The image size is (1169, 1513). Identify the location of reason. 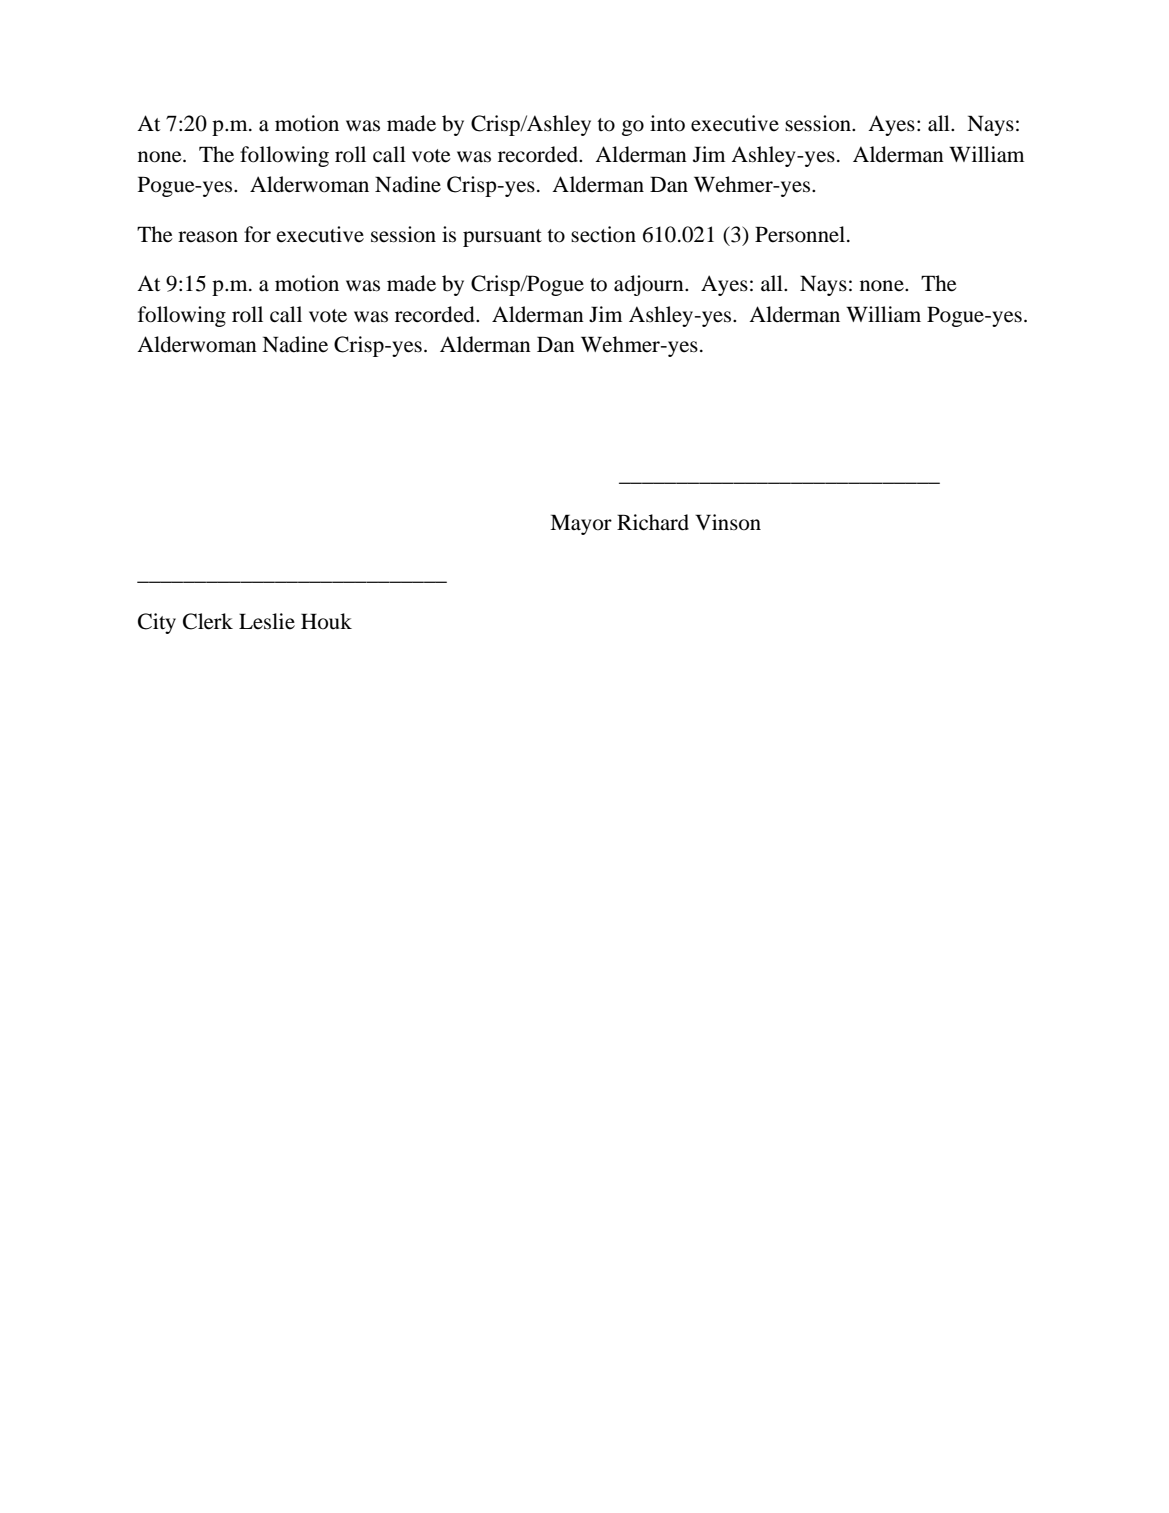
(208, 237).
